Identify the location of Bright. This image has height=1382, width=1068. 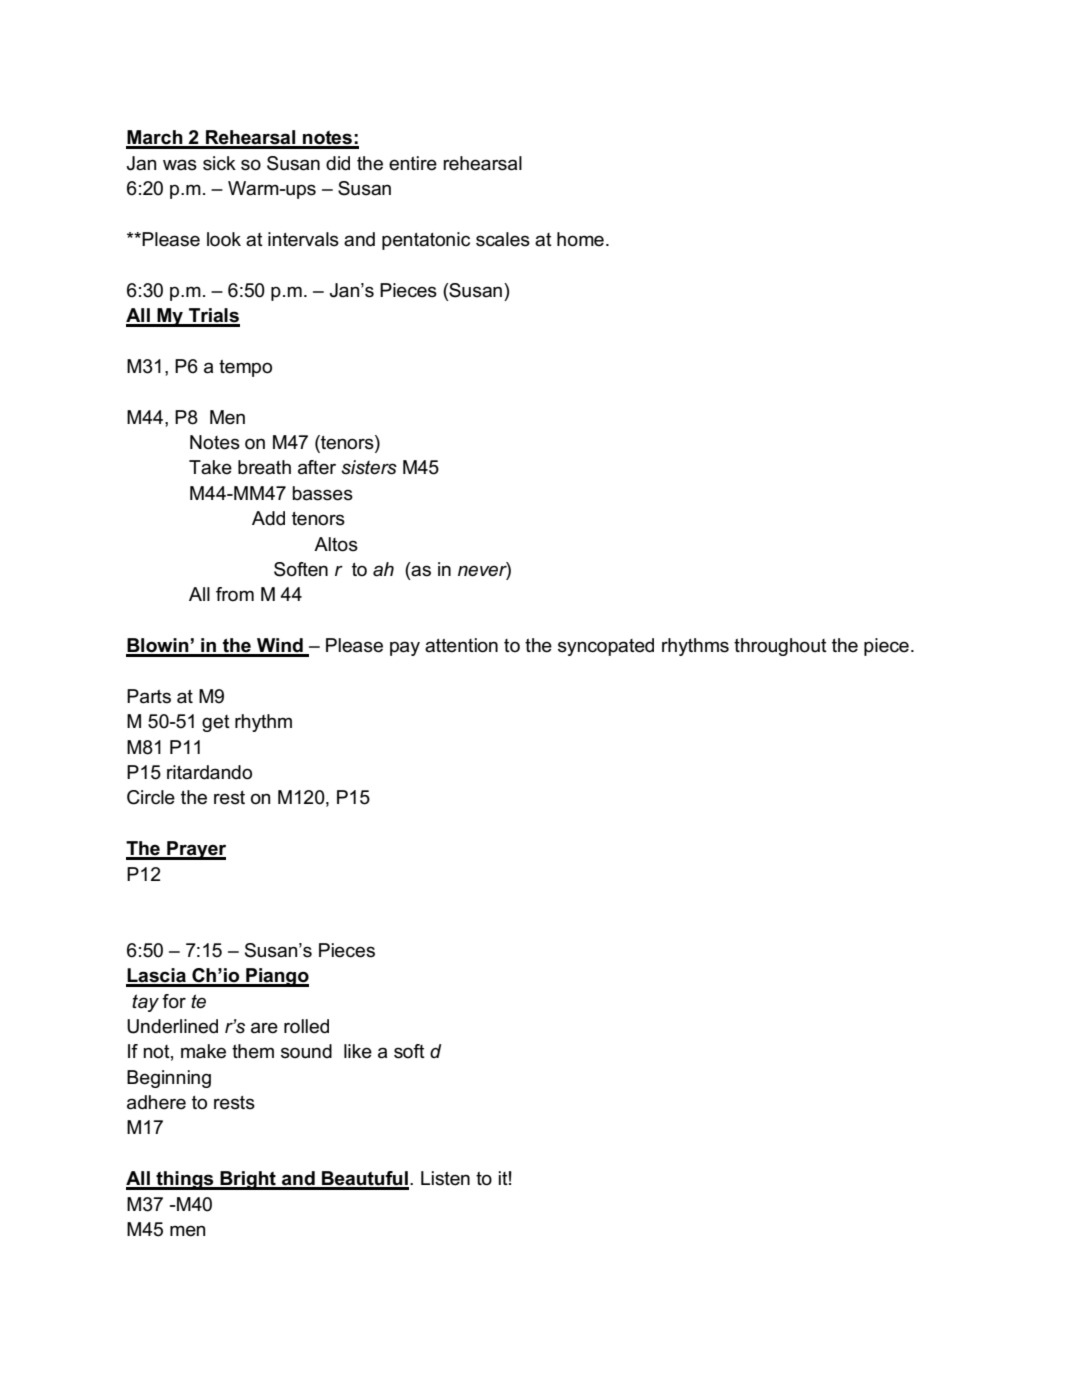
(248, 1180).
